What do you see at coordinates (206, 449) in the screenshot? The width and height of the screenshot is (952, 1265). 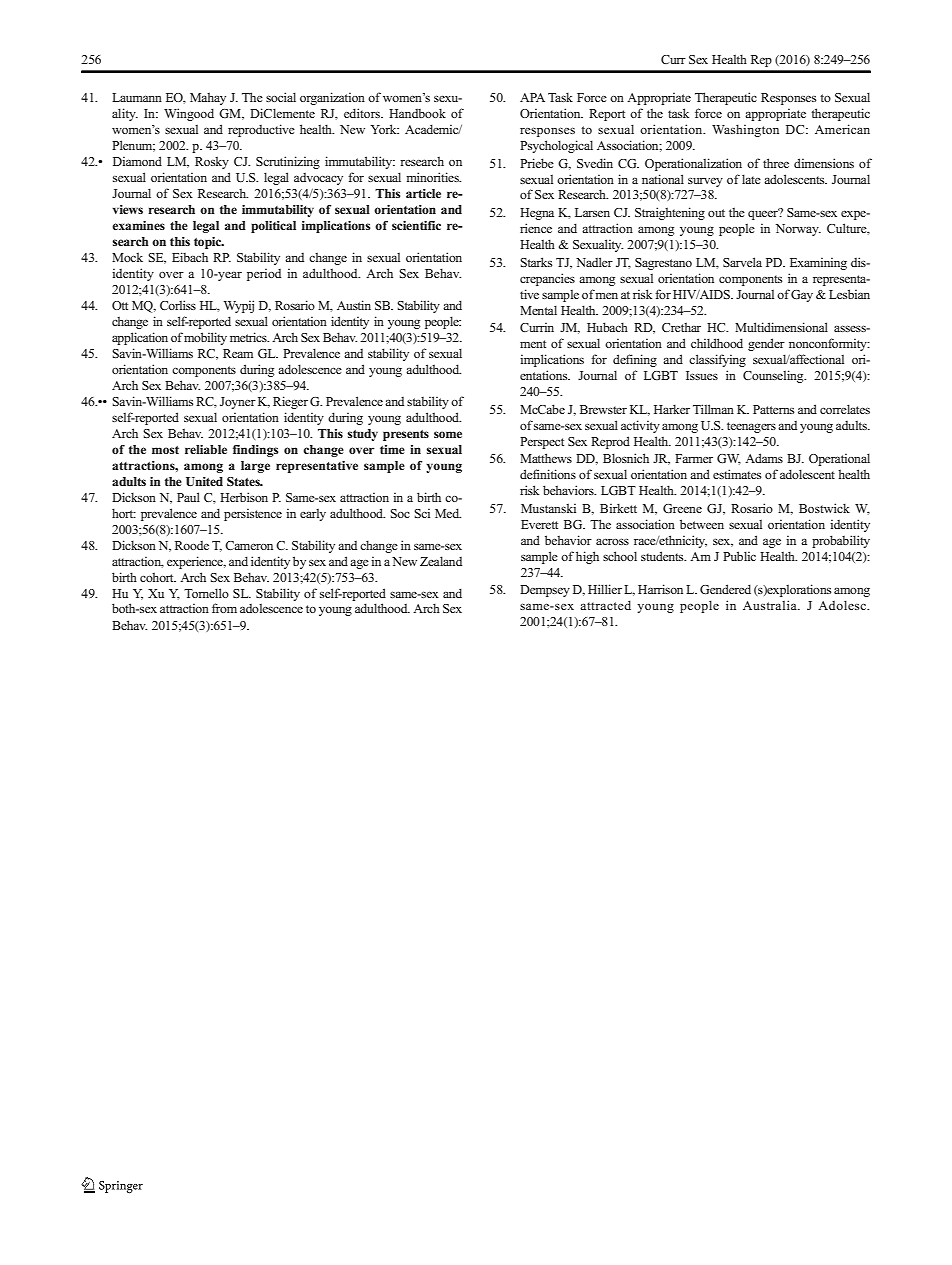 I see `reliable` at bounding box center [206, 449].
